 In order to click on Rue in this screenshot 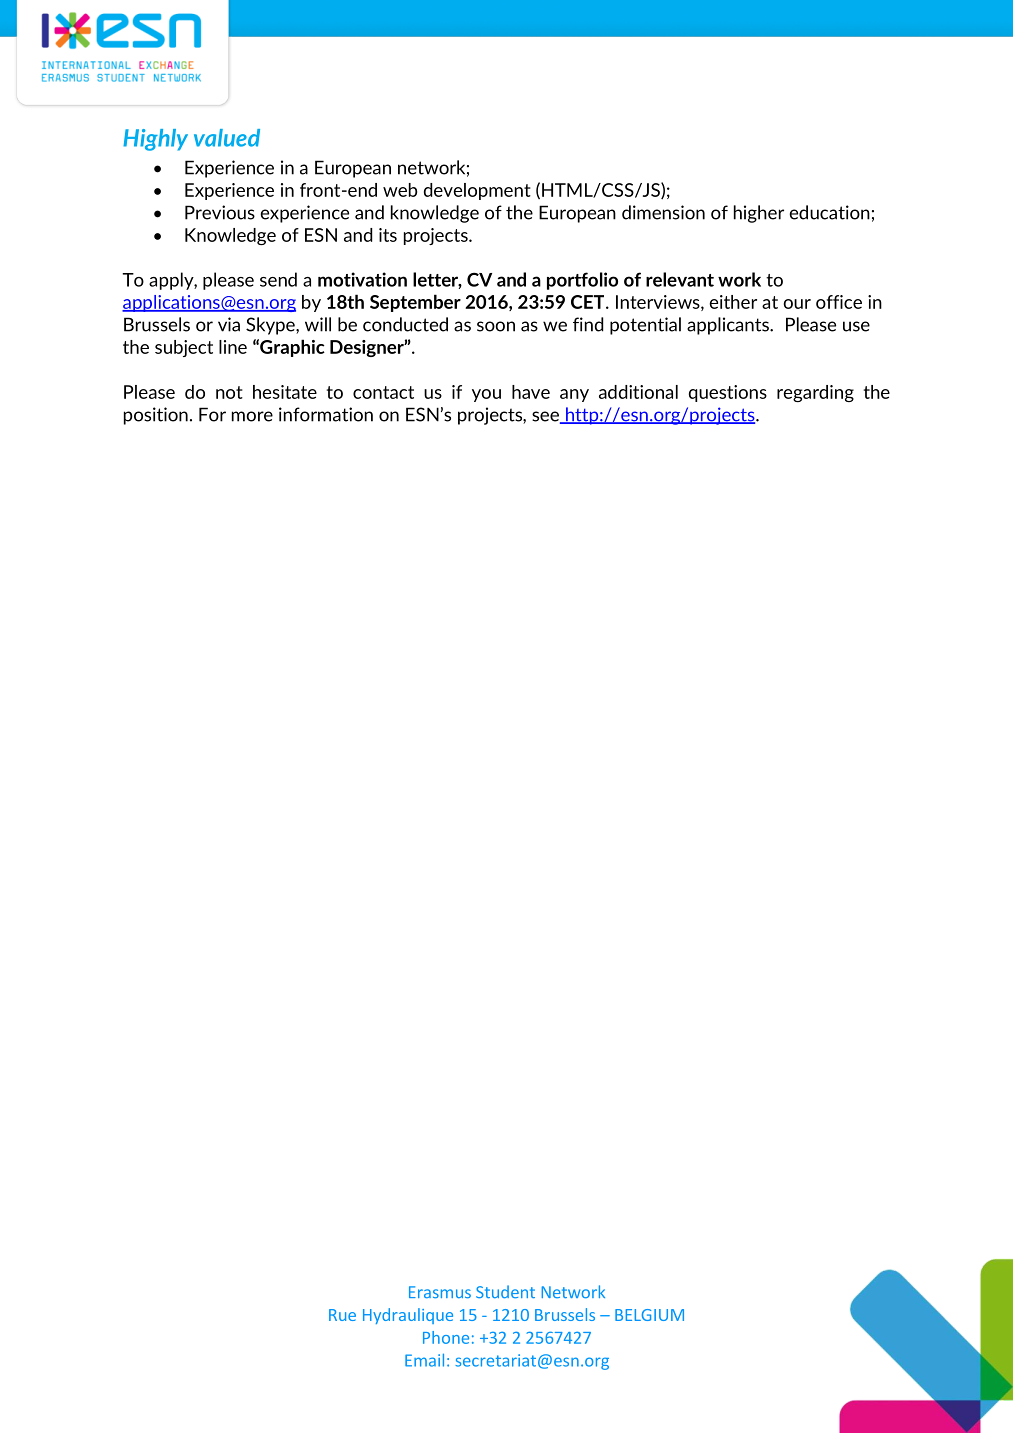, I will do `click(342, 1315)`.
